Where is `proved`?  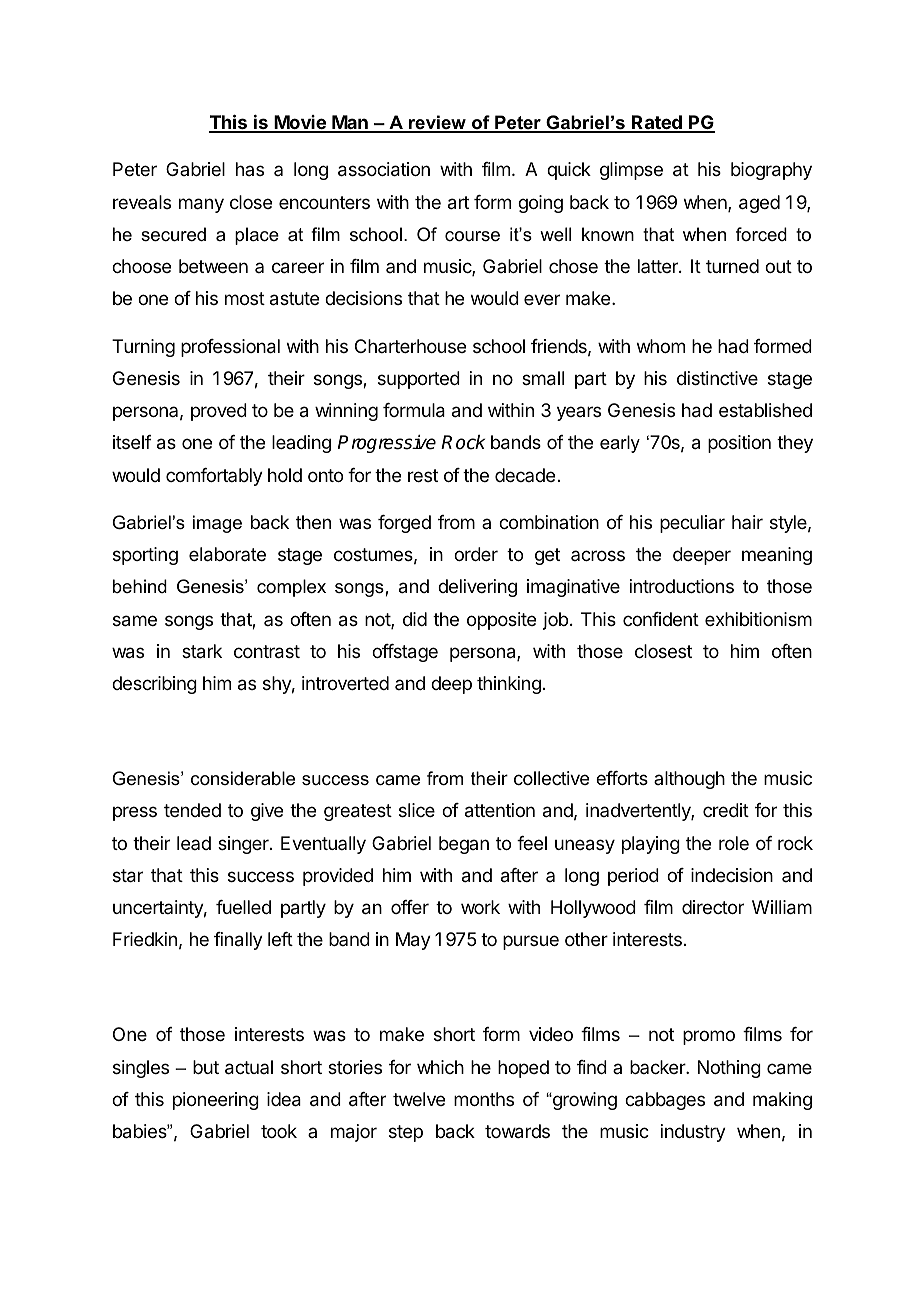
proved is located at coordinates (219, 412).
